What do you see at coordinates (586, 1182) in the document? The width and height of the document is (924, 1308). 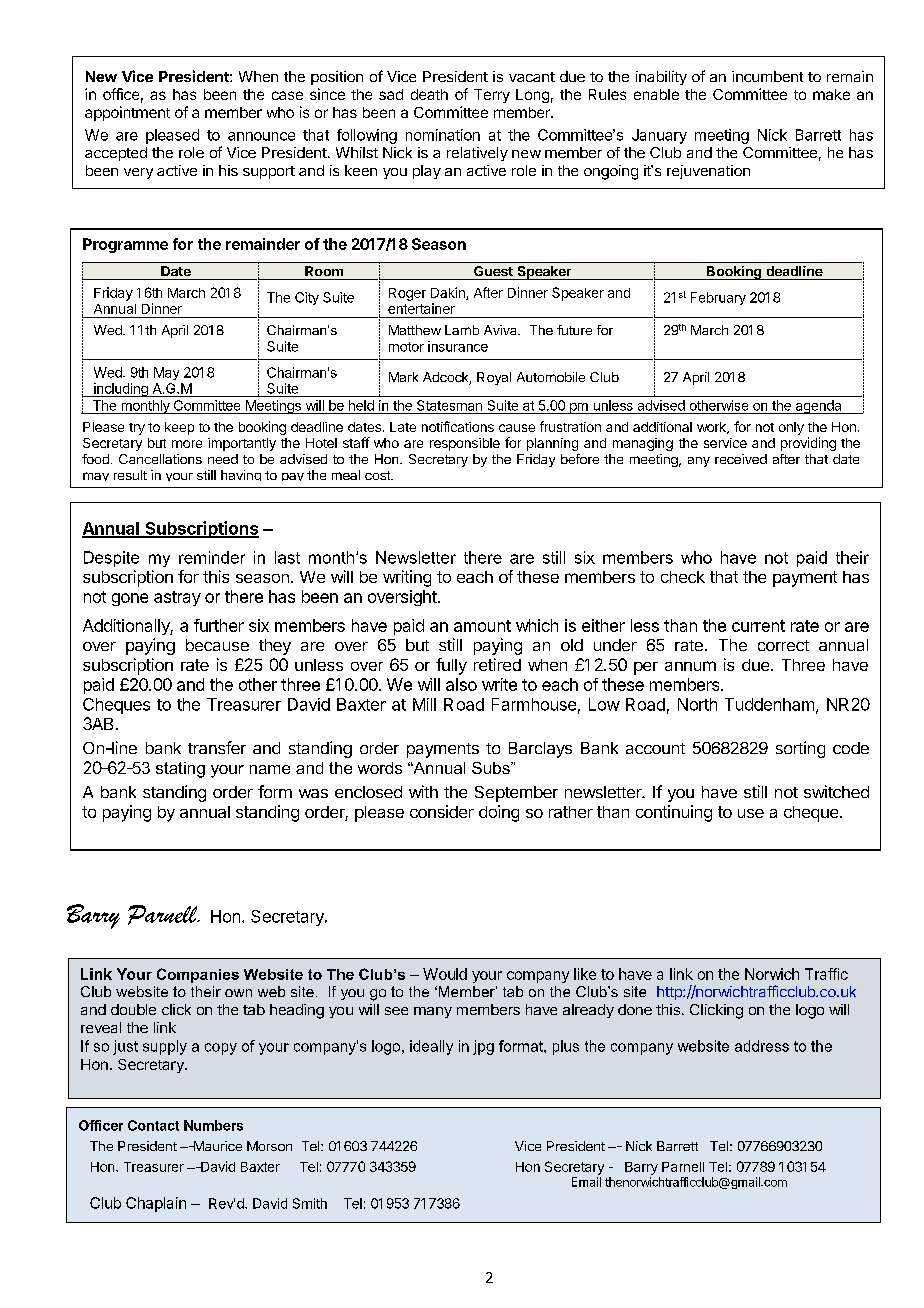 I see `Email` at bounding box center [586, 1182].
